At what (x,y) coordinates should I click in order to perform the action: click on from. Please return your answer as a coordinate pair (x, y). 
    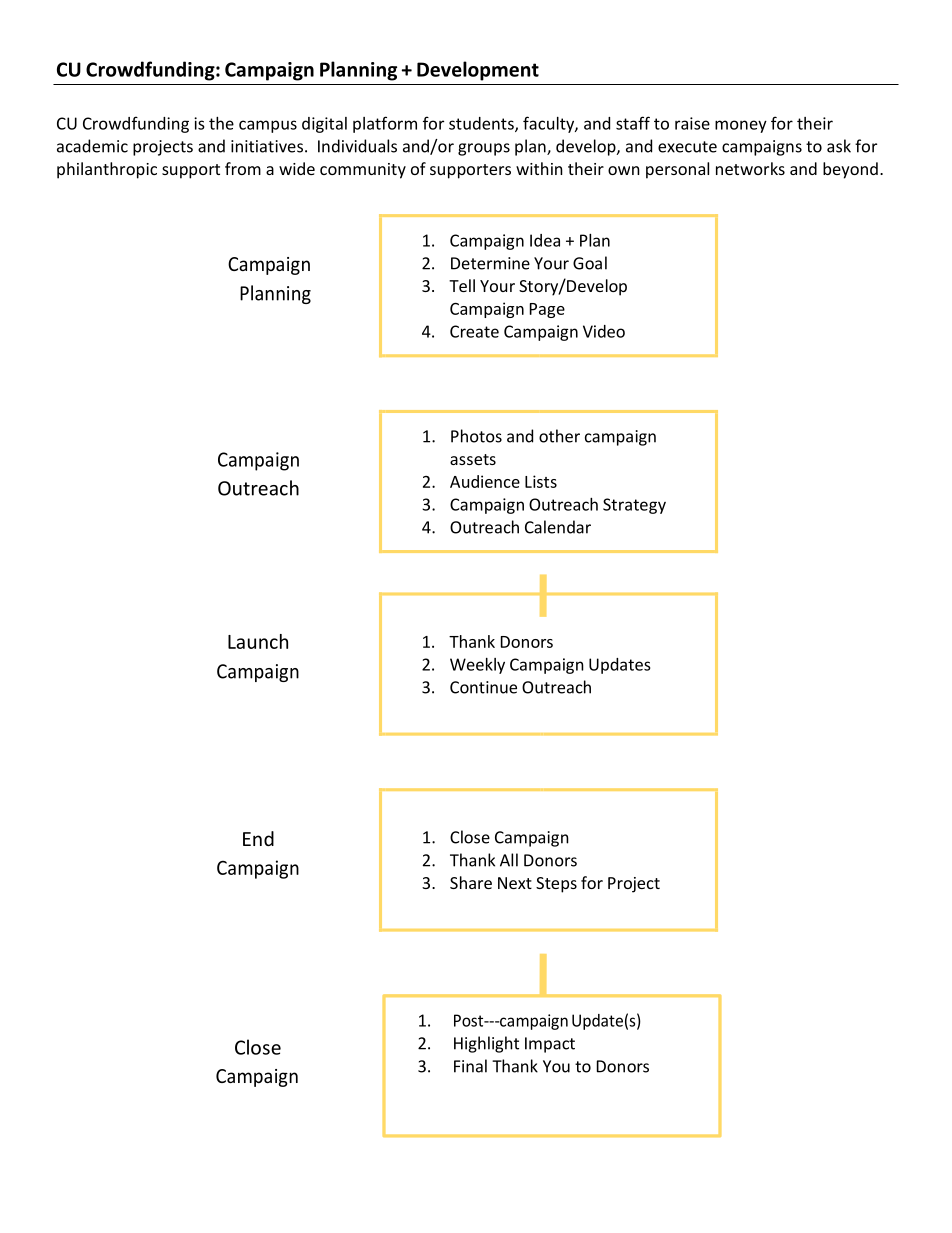
    Looking at the image, I should click on (243, 168).
